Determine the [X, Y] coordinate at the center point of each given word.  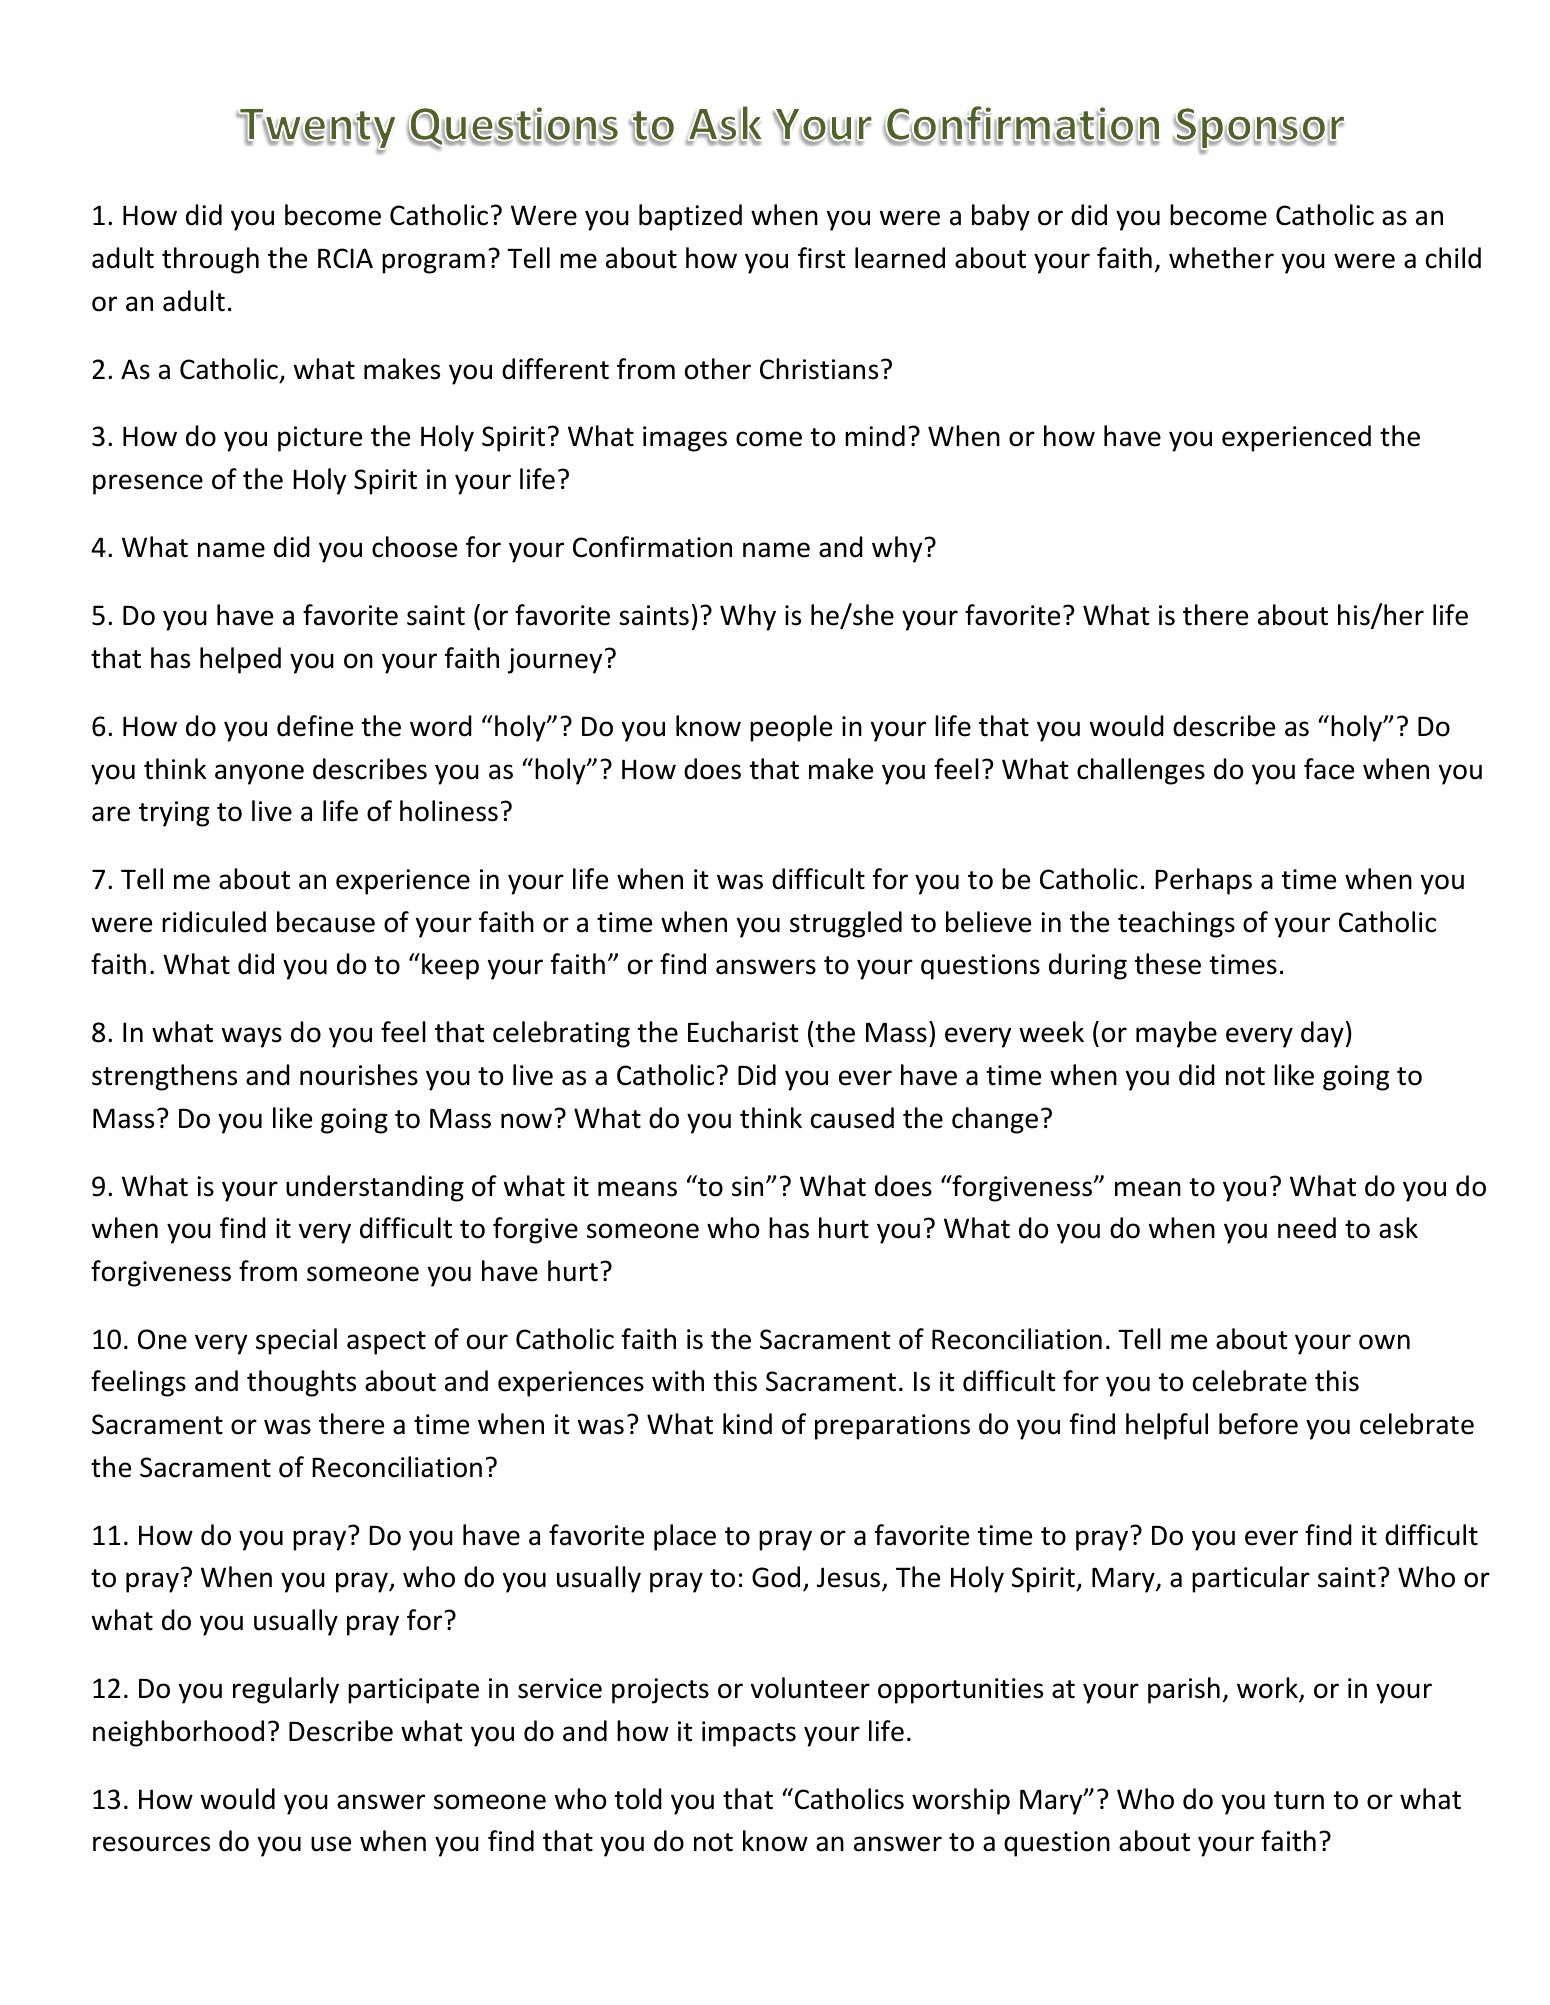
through [210, 260]
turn [1299, 1800]
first [822, 258]
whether [1221, 258]
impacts [749, 1734]
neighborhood [178, 1733]
